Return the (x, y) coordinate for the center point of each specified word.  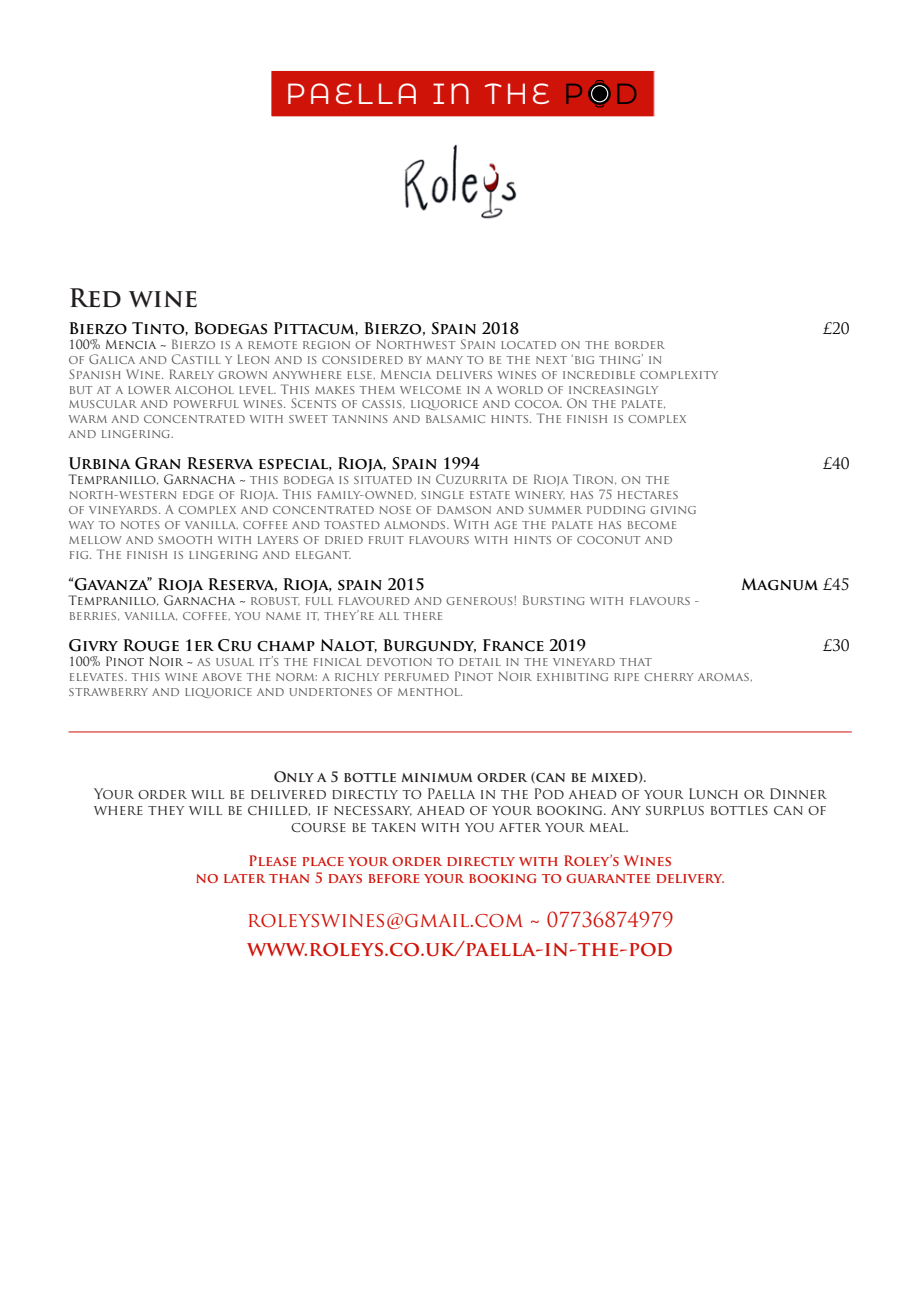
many (445, 360)
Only (294, 777)
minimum (437, 777)
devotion (399, 662)
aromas (723, 677)
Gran (158, 463)
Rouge (151, 645)
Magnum (779, 584)
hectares (648, 495)
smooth (185, 540)
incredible (599, 375)
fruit (386, 540)
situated (383, 480)
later (244, 878)
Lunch (713, 793)
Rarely (192, 374)
